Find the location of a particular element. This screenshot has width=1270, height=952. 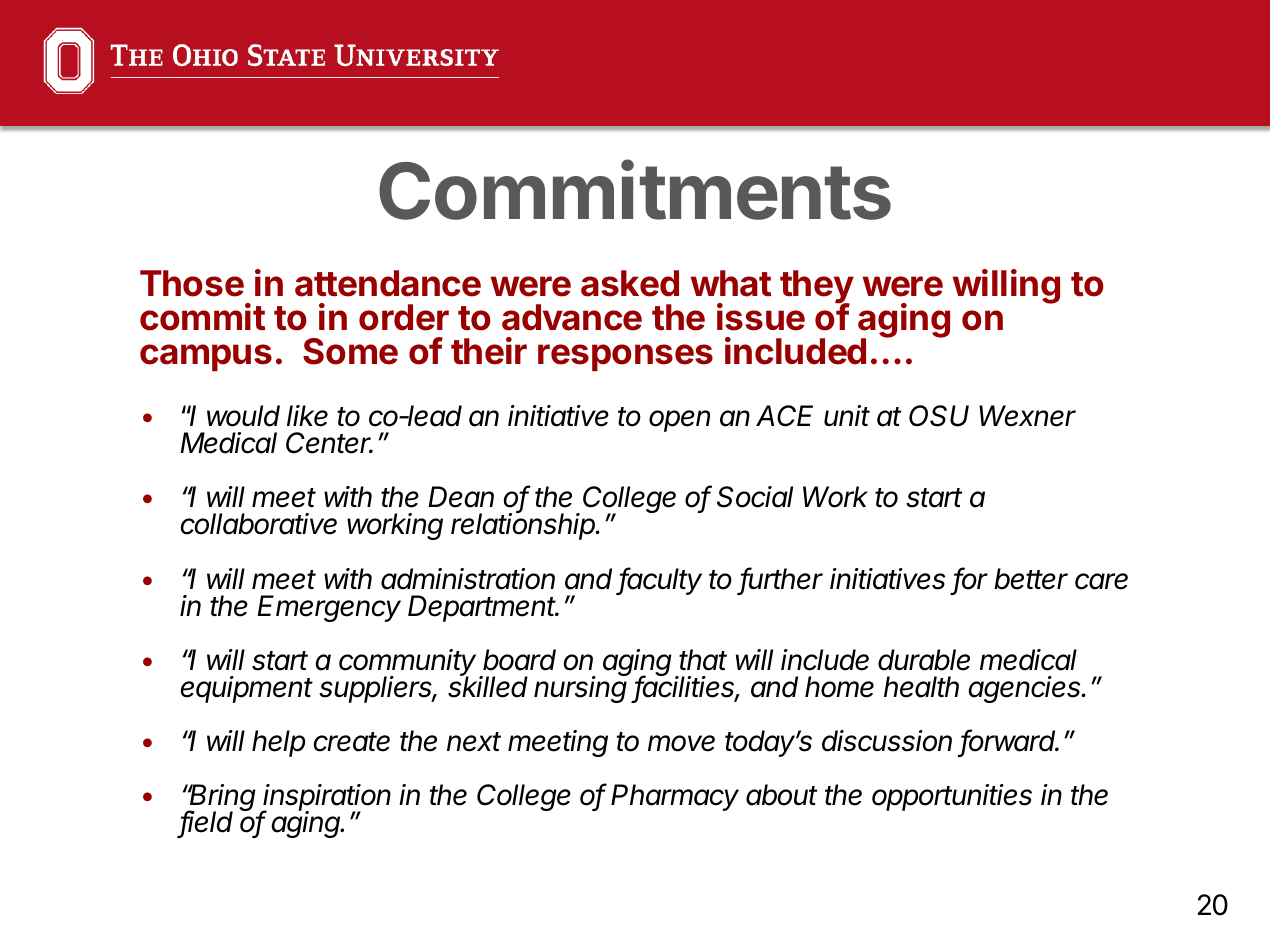

agencies is located at coordinates (1026, 689).
